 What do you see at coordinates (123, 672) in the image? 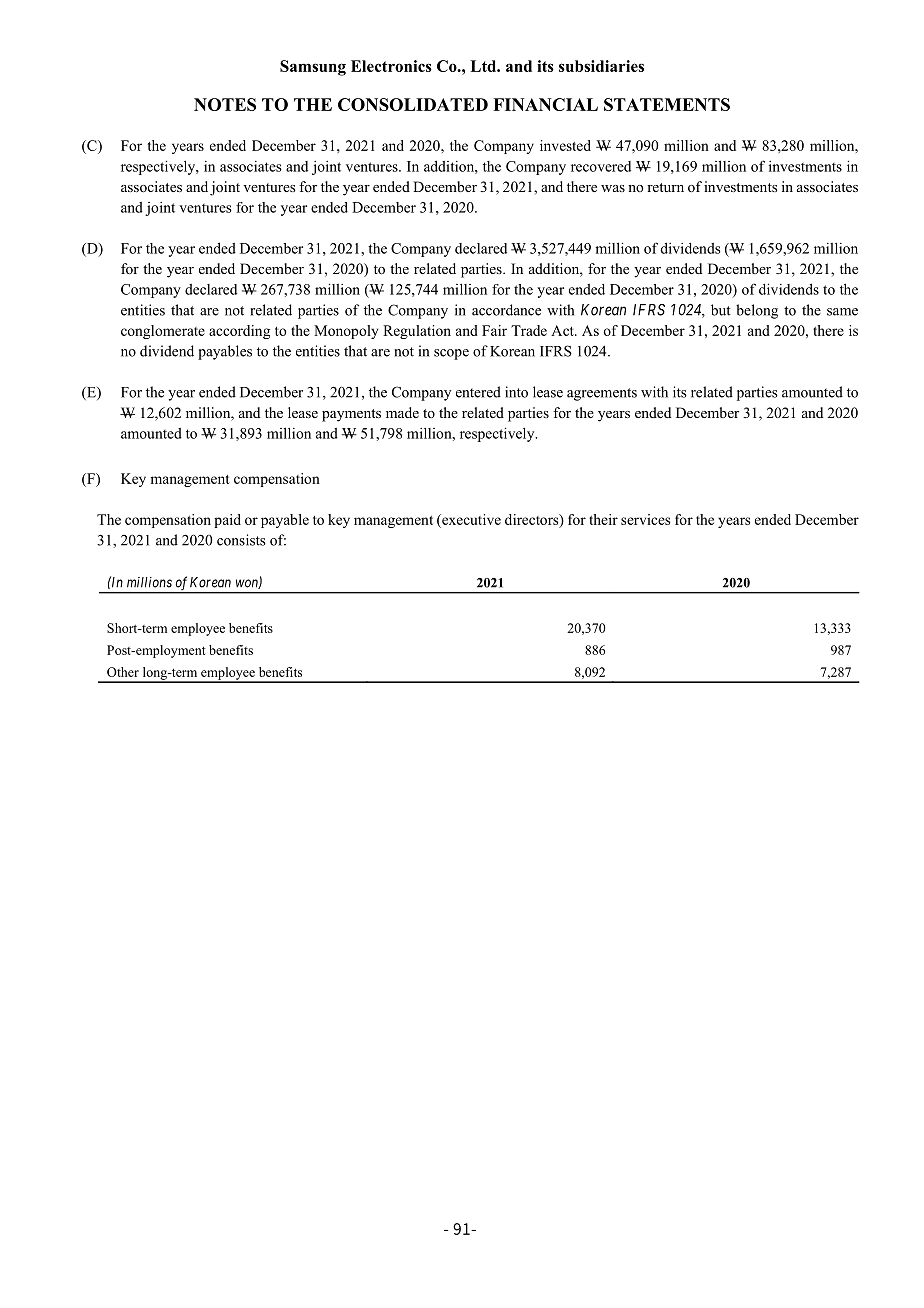
I see `Other` at bounding box center [123, 672].
